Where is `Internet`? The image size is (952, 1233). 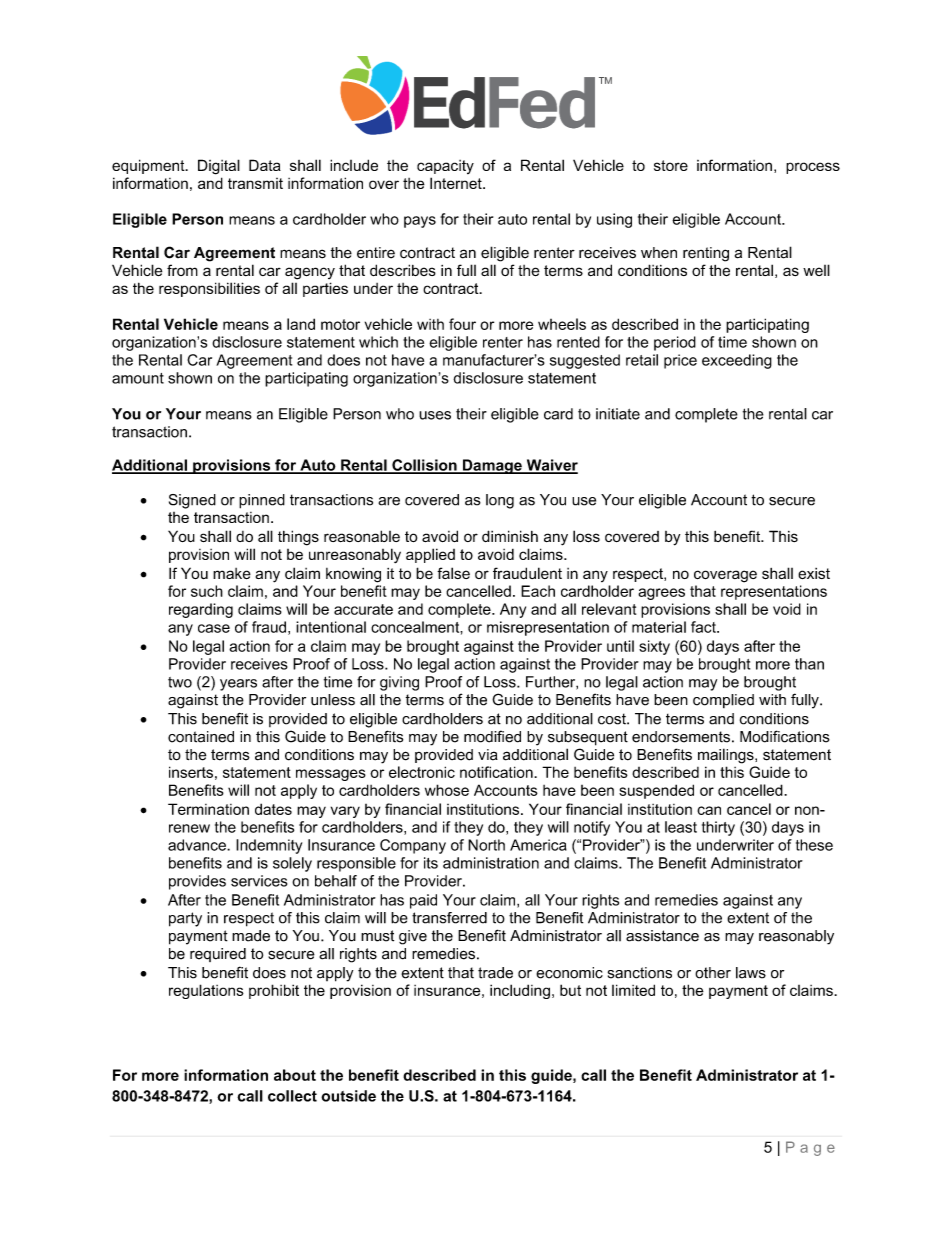
Internet is located at coordinates (457, 183).
